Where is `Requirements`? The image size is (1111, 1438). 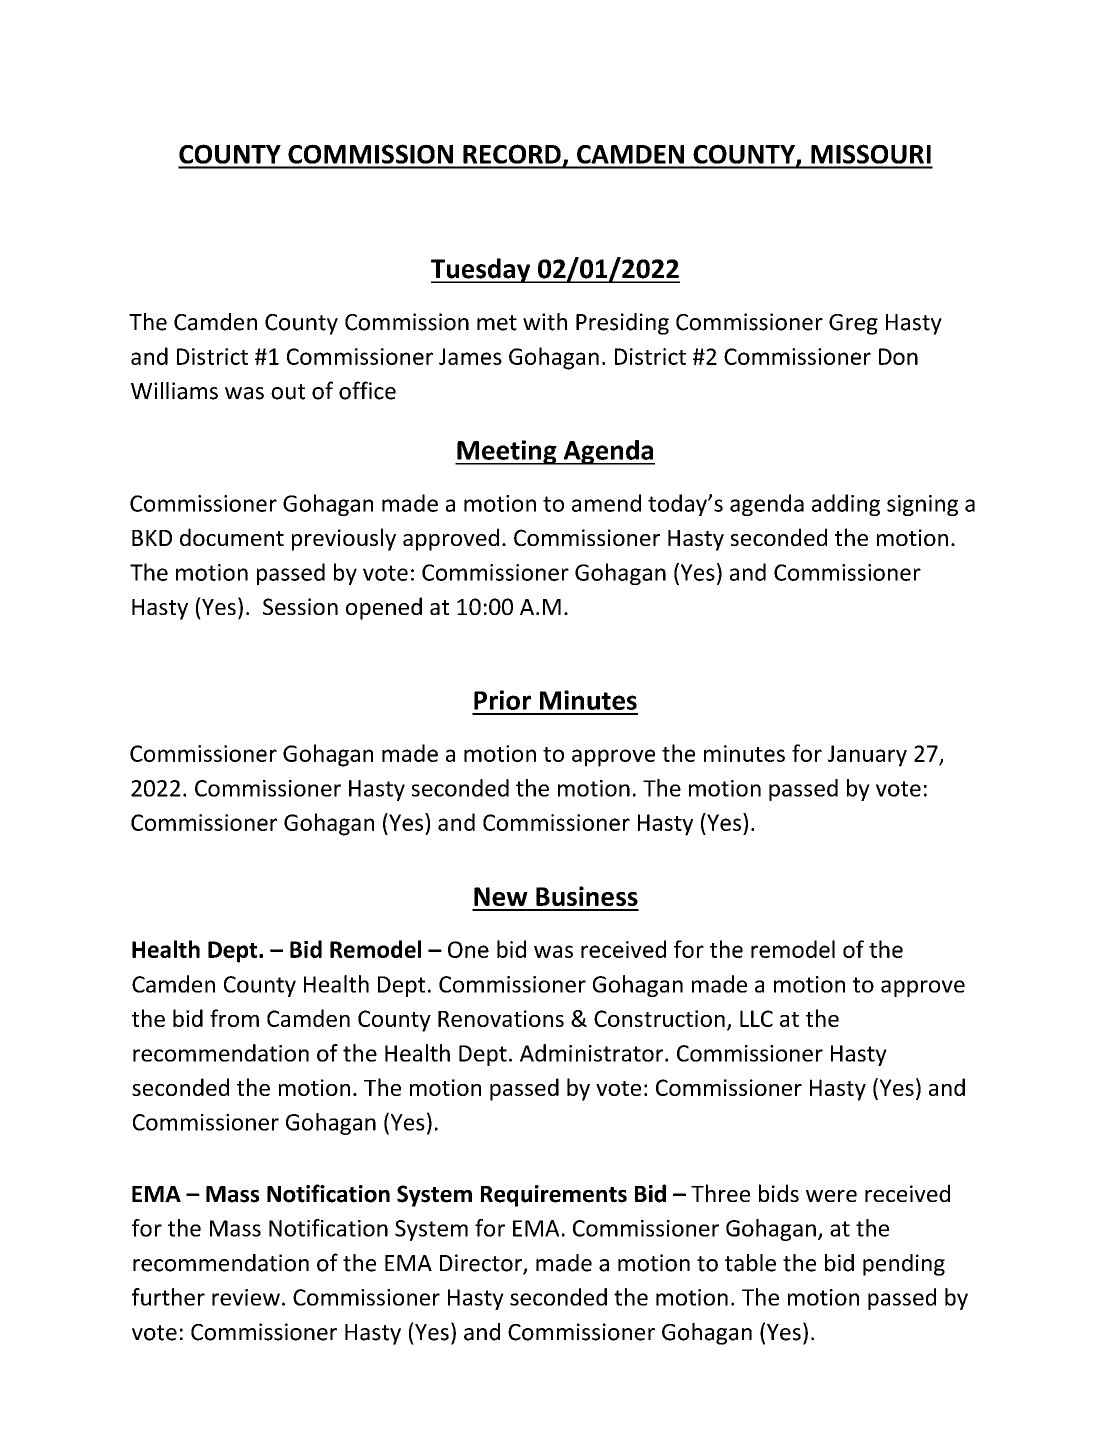 Requirements is located at coordinates (554, 1196).
